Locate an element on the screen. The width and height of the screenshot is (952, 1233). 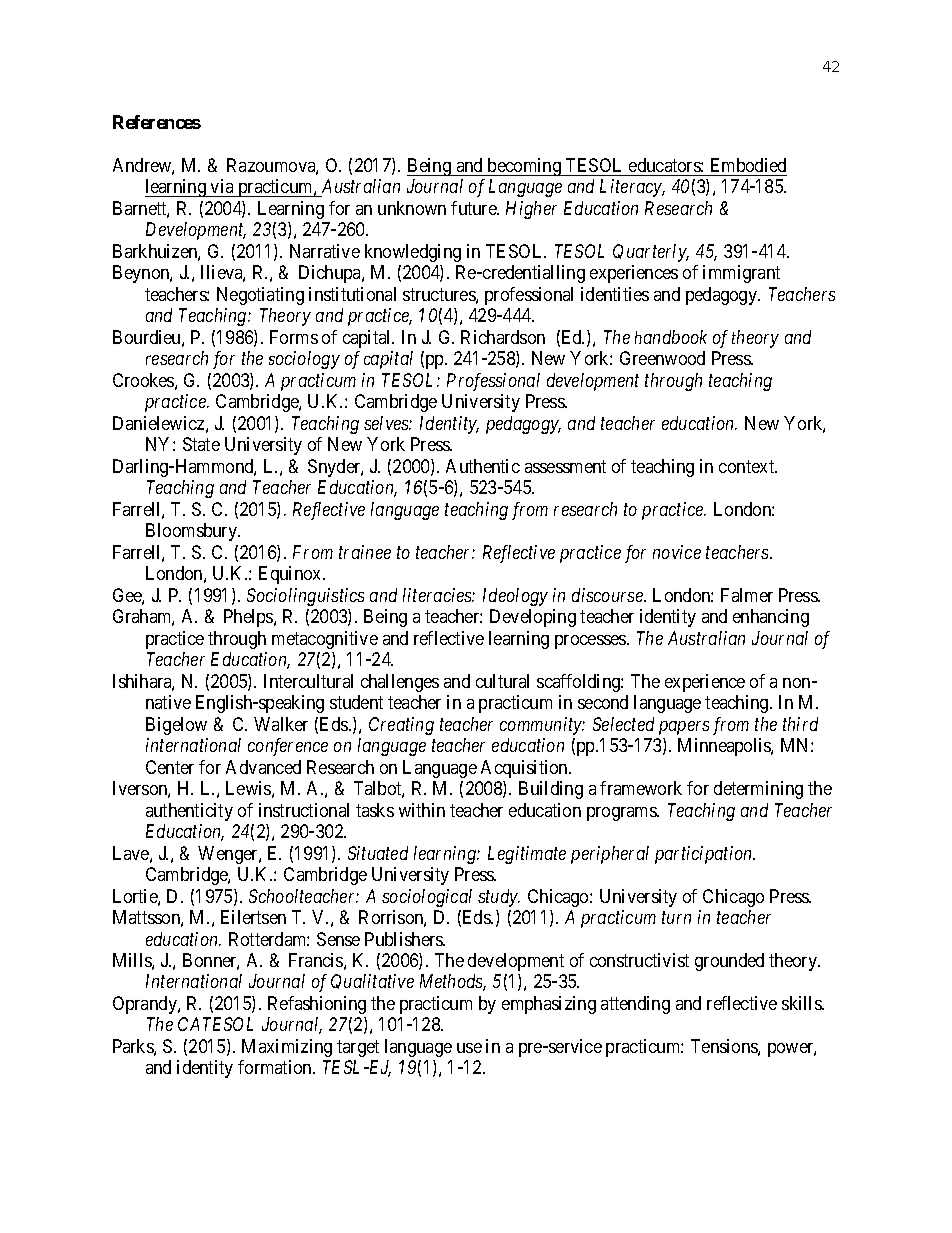
use is located at coordinates (469, 1048).
